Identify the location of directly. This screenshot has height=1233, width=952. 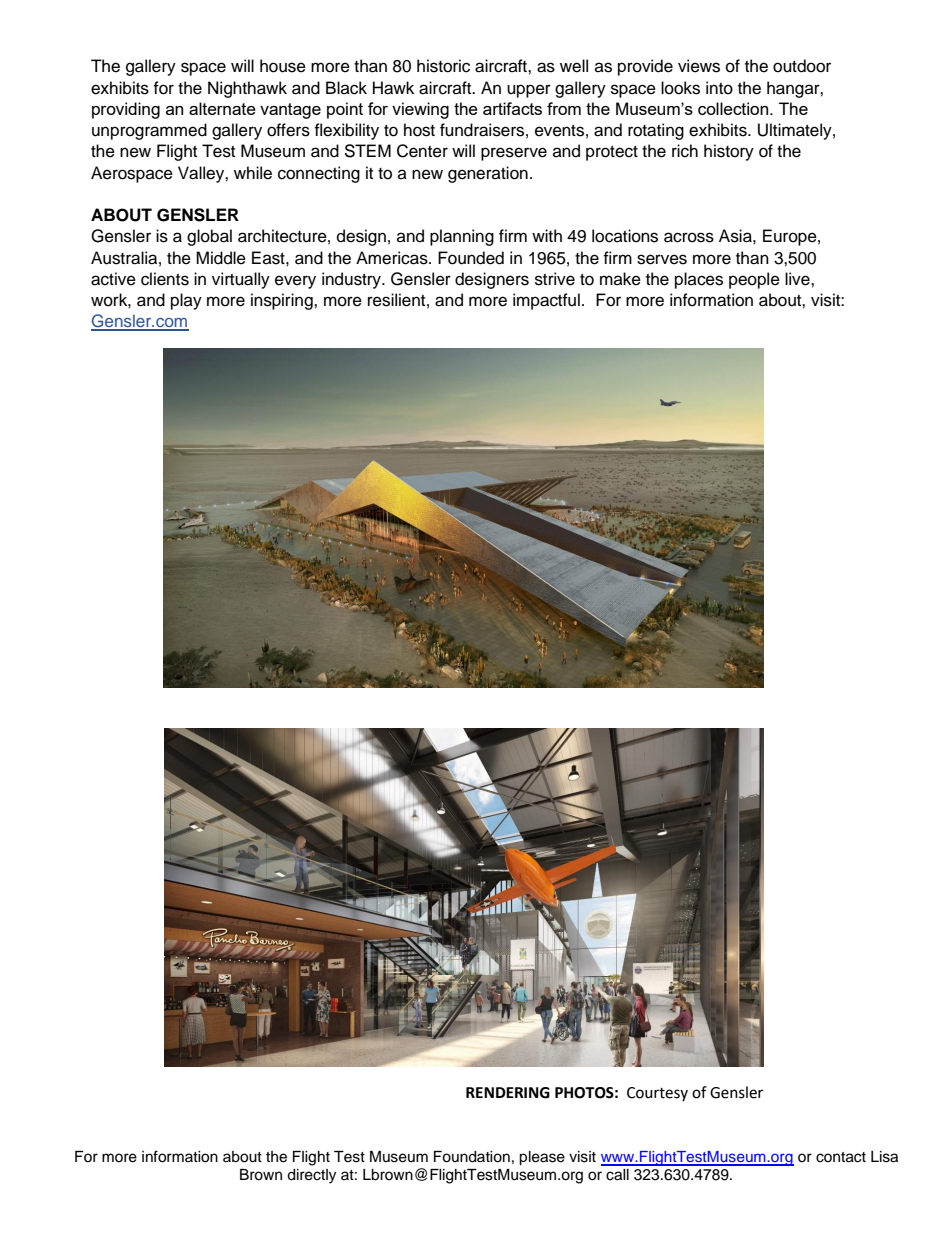
(311, 1176).
